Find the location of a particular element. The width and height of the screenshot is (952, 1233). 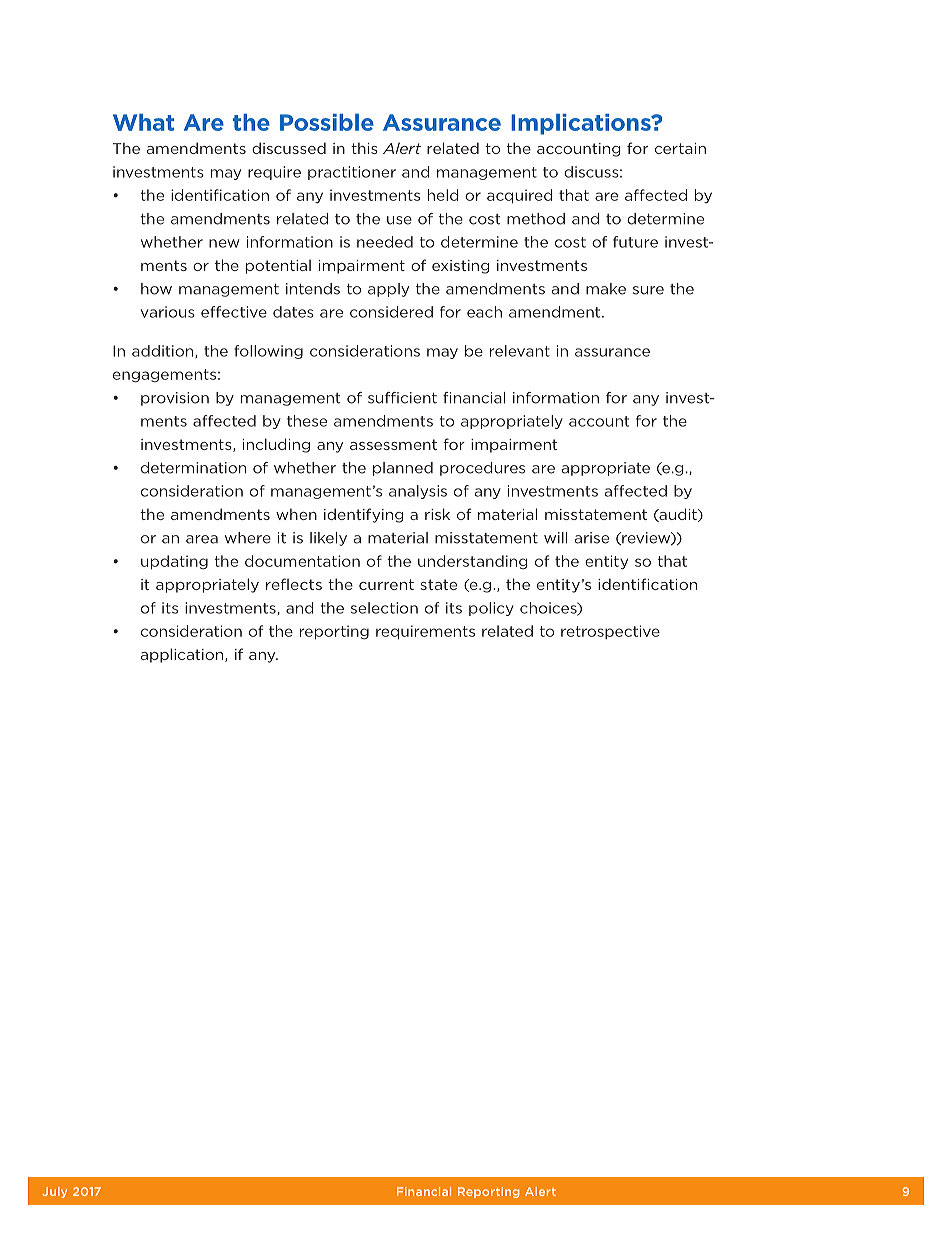

certain is located at coordinates (680, 148).
